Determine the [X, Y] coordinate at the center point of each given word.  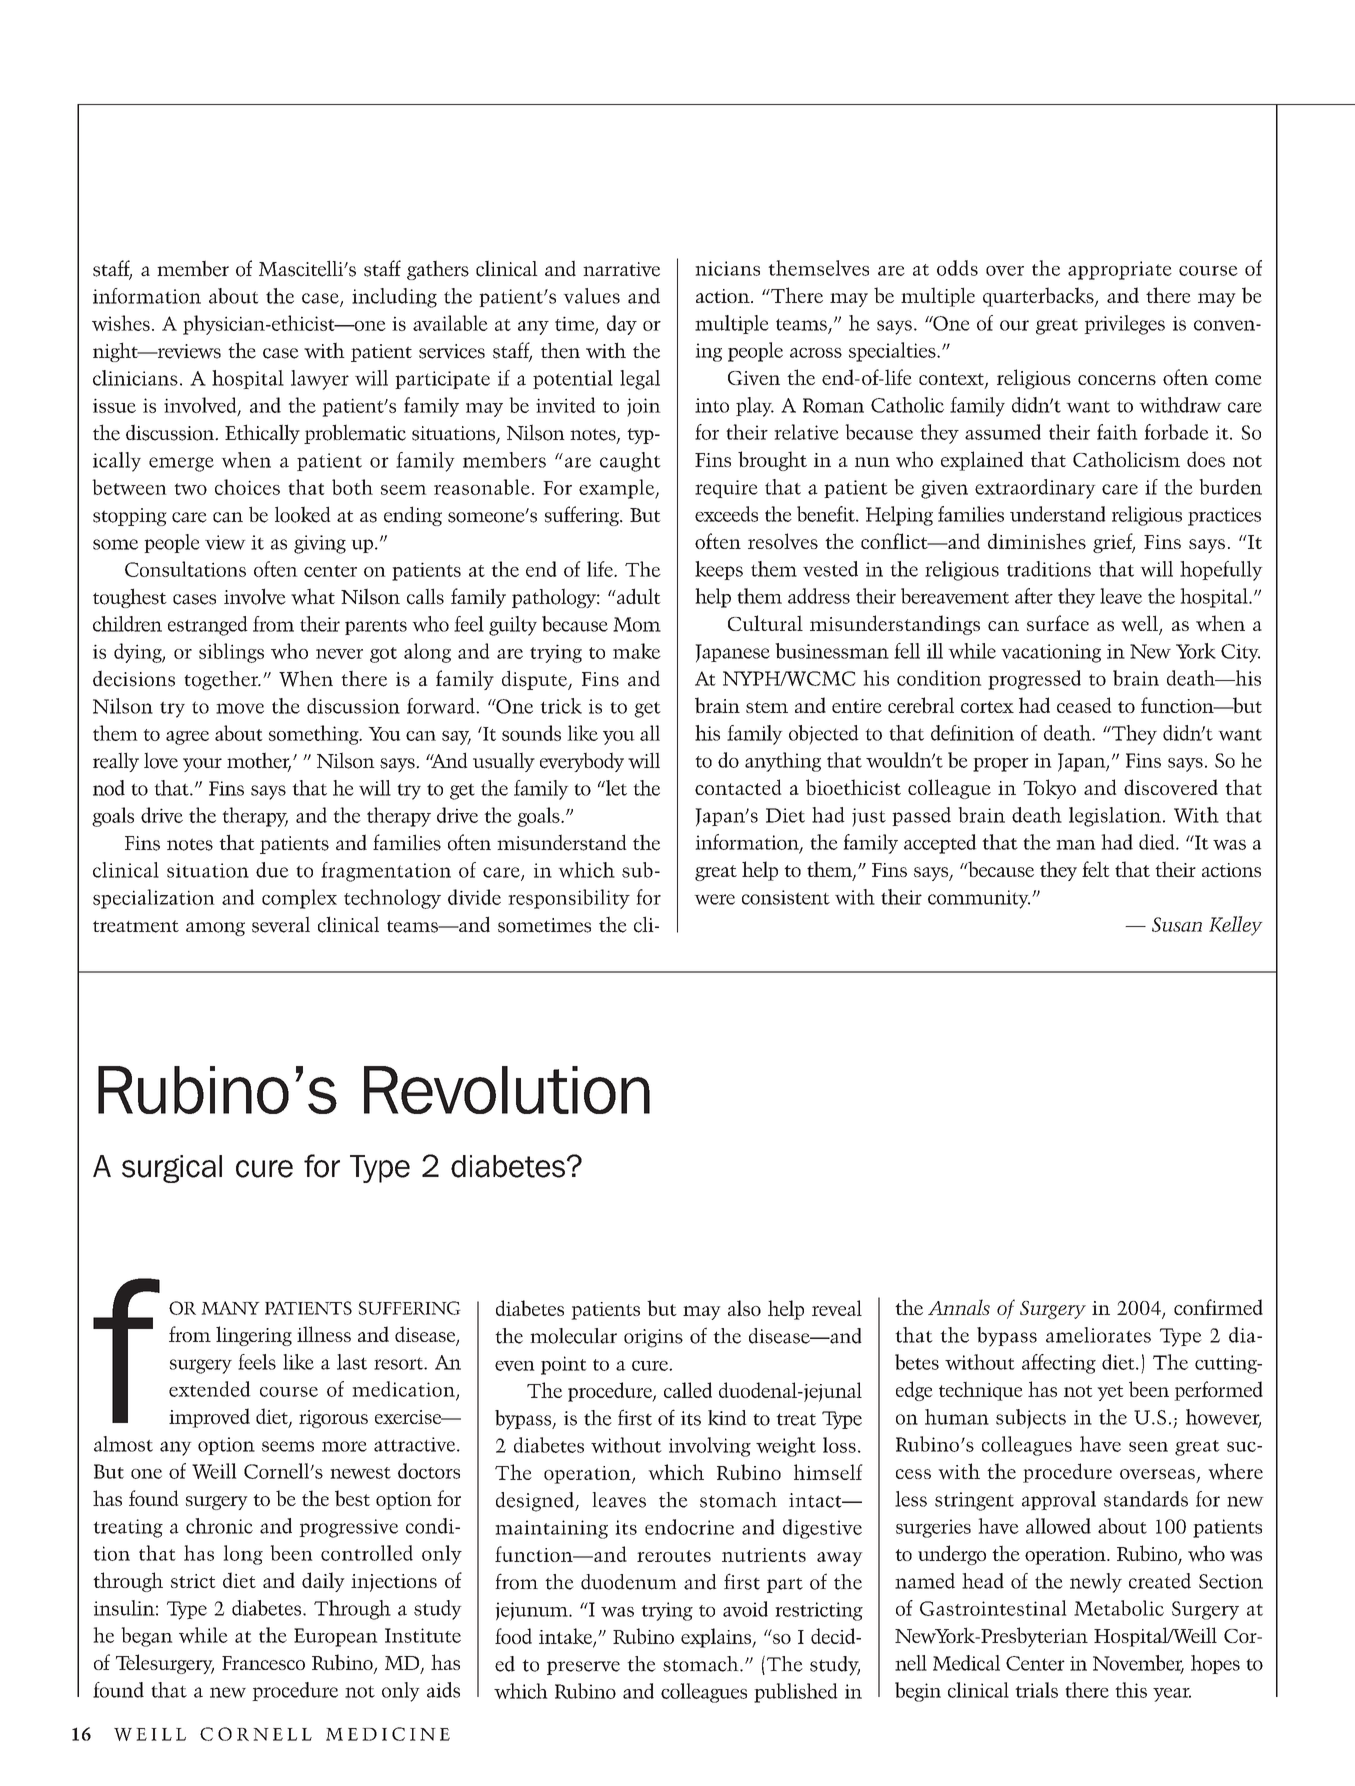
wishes [121, 323]
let [615, 788]
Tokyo [1049, 789]
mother [259, 761]
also [744, 1308]
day [622, 325]
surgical [172, 1169]
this [1131, 1690]
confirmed [1218, 1307]
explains [717, 1638]
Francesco [263, 1663]
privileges [1124, 325]
